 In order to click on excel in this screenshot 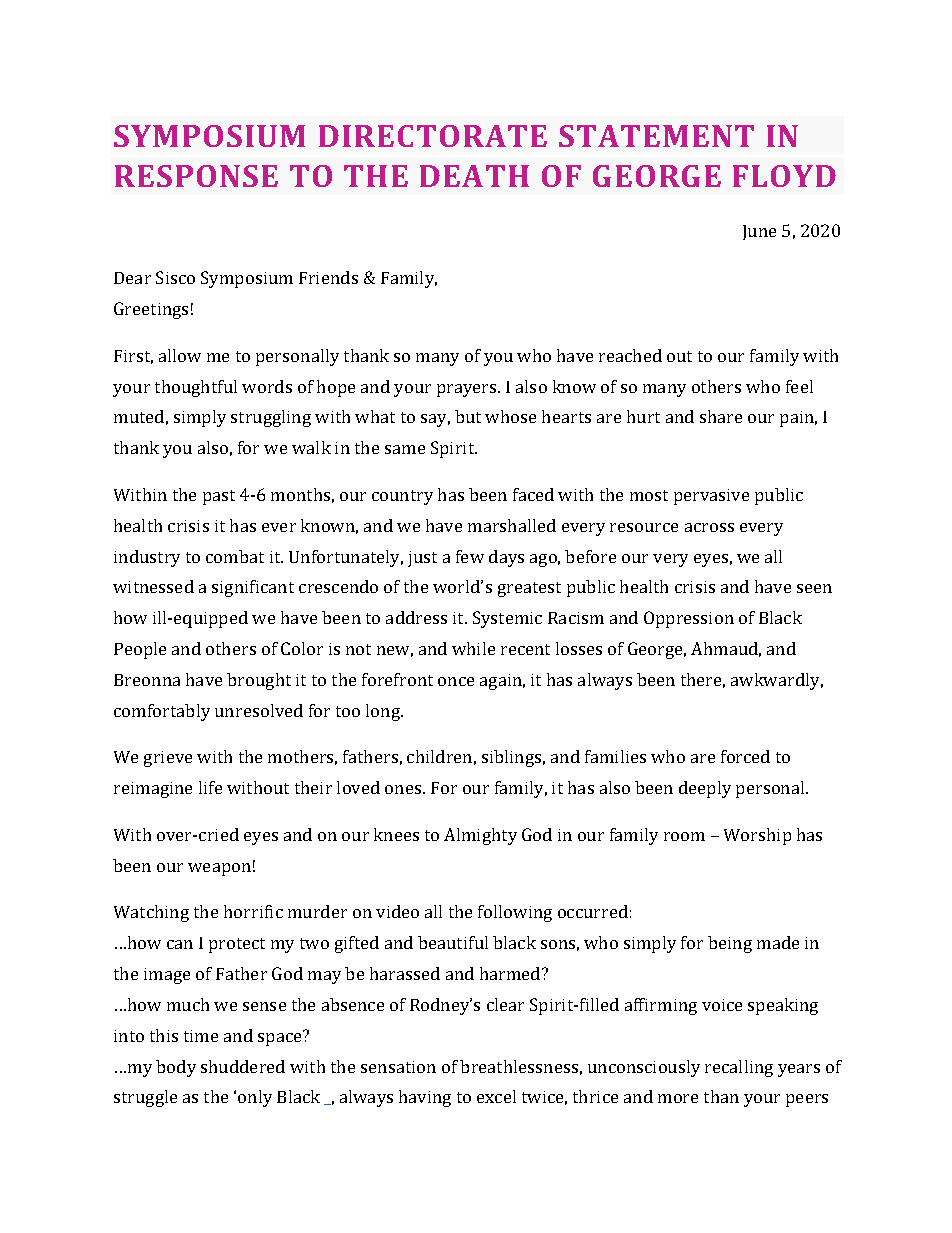, I will do `click(496, 1096)`.
